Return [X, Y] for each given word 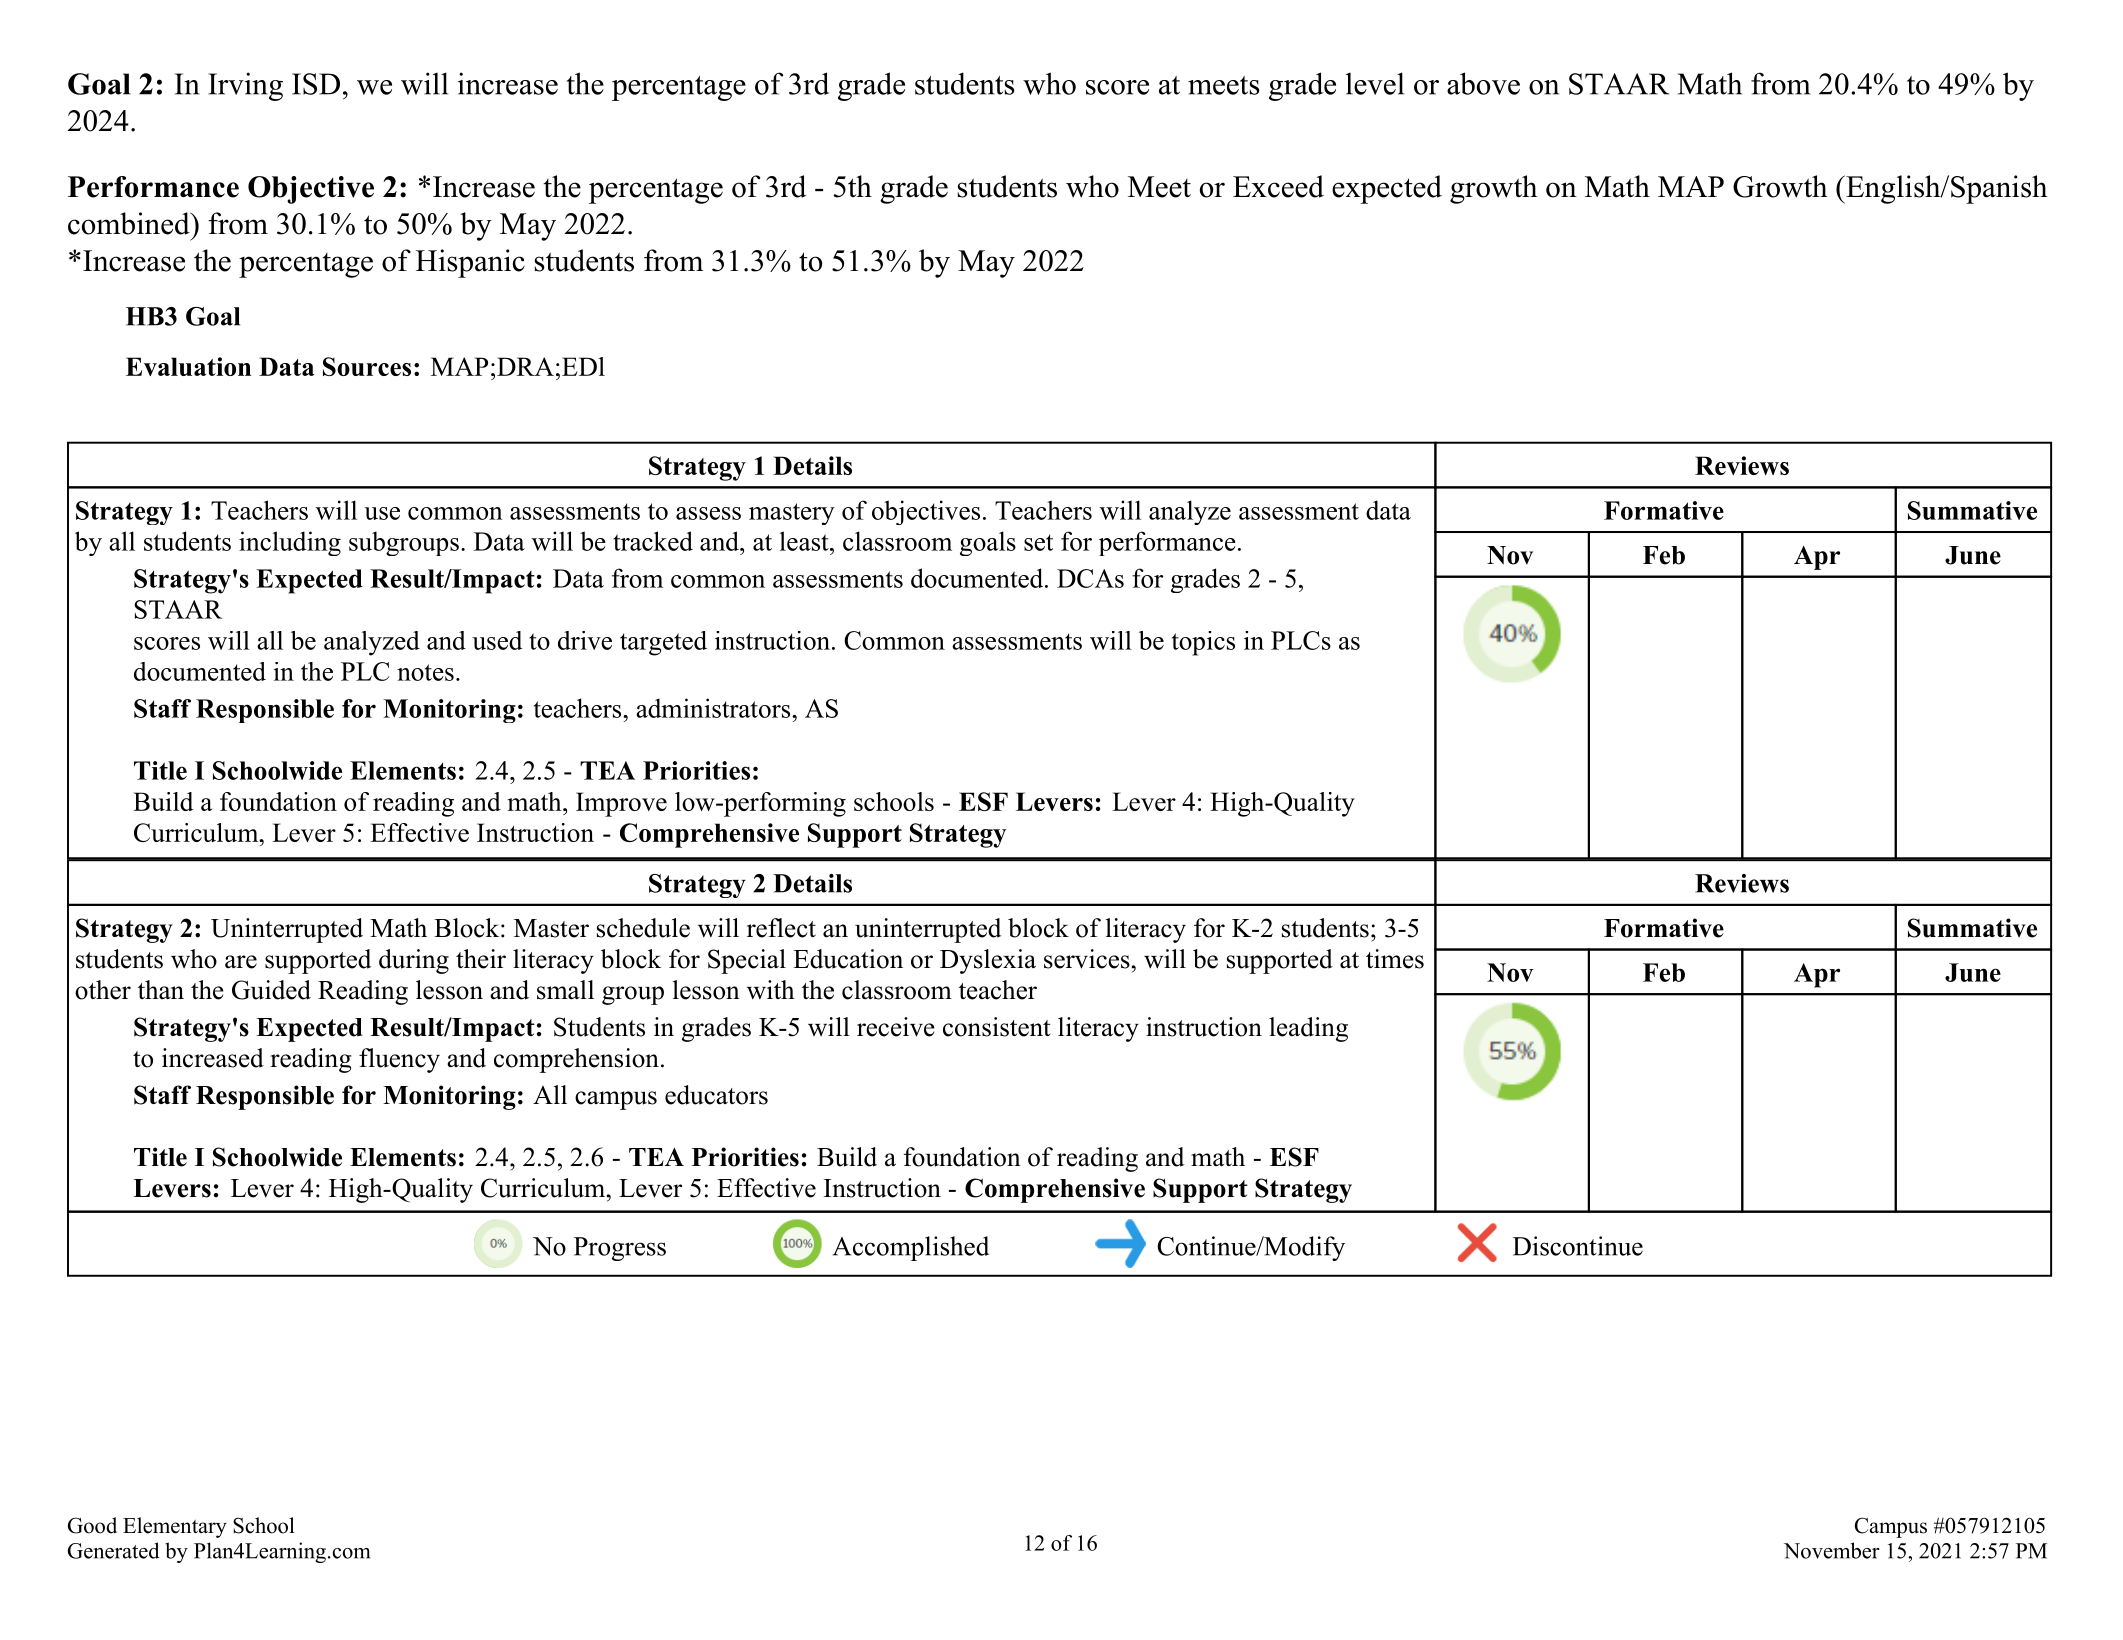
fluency [399, 1060]
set [1038, 542]
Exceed [1278, 186]
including [290, 543]
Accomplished [911, 1248]
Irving [245, 86]
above [1483, 83]
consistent [997, 1027]
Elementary [175, 1527]
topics [1203, 643]
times [1395, 959]
